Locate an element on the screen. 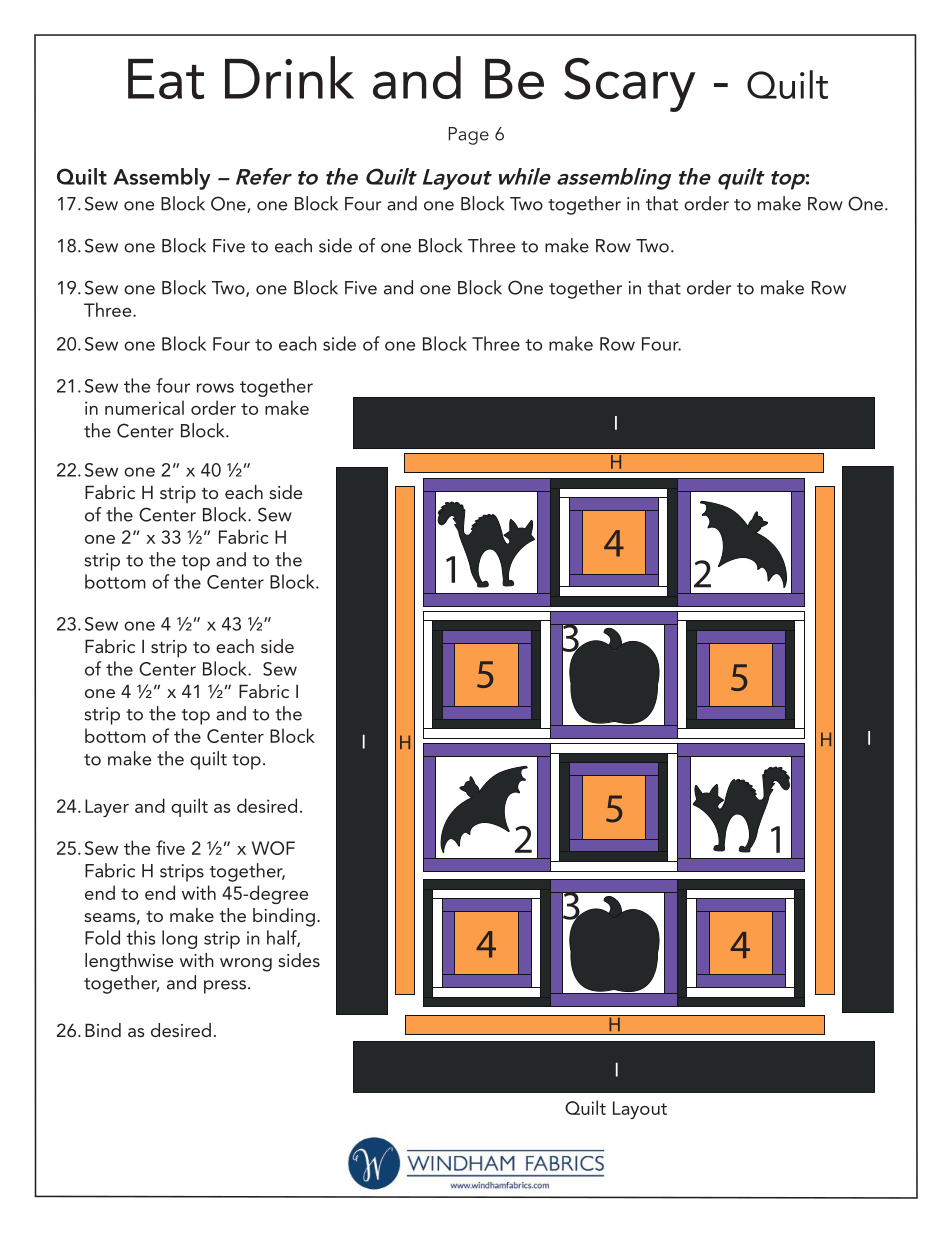 The width and height of the screenshot is (952, 1233). Drink is located at coordinates (289, 77).
